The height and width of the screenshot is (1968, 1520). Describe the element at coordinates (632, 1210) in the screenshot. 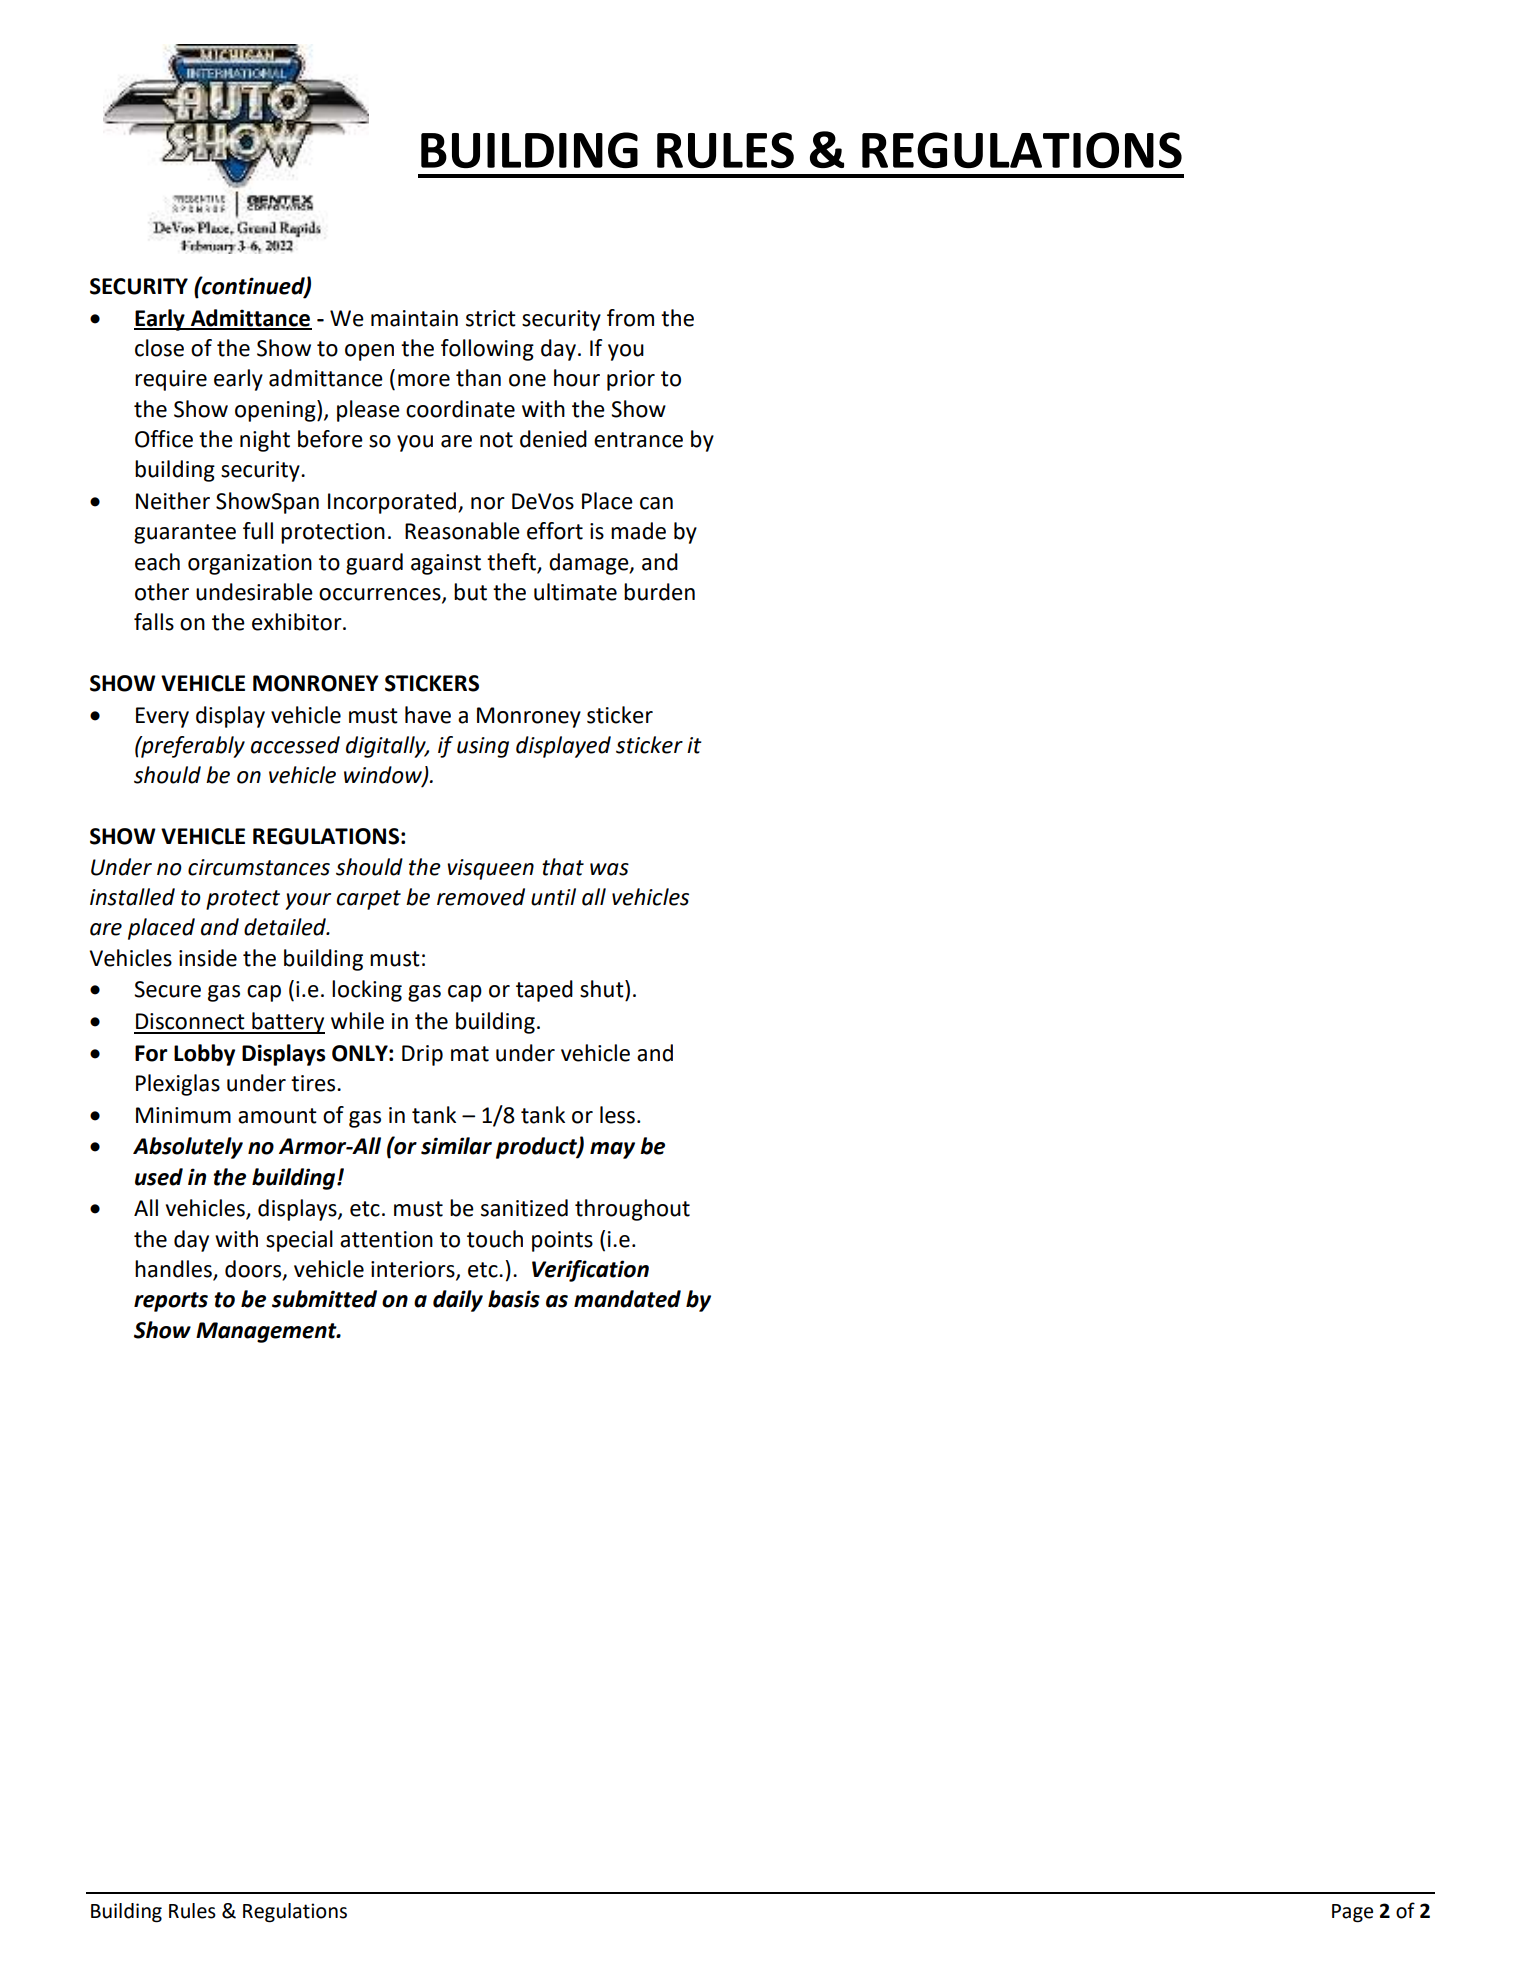

I see `throughout` at that location.
